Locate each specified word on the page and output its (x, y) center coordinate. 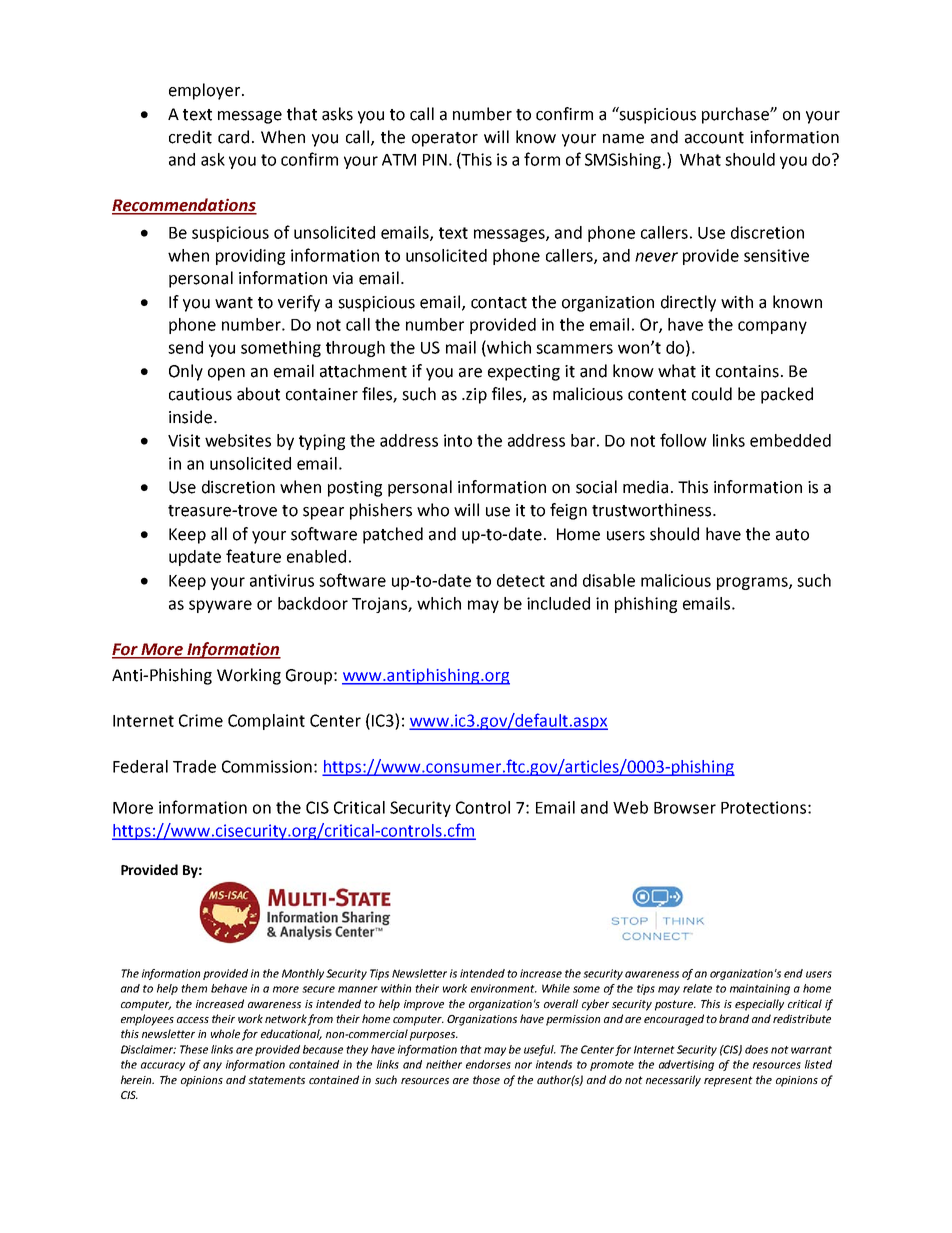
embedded (790, 440)
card (233, 137)
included (558, 603)
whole (225, 1033)
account (714, 138)
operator (445, 139)
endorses (488, 1064)
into (458, 440)
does (756, 1049)
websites (238, 440)
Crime (201, 720)
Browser (685, 808)
